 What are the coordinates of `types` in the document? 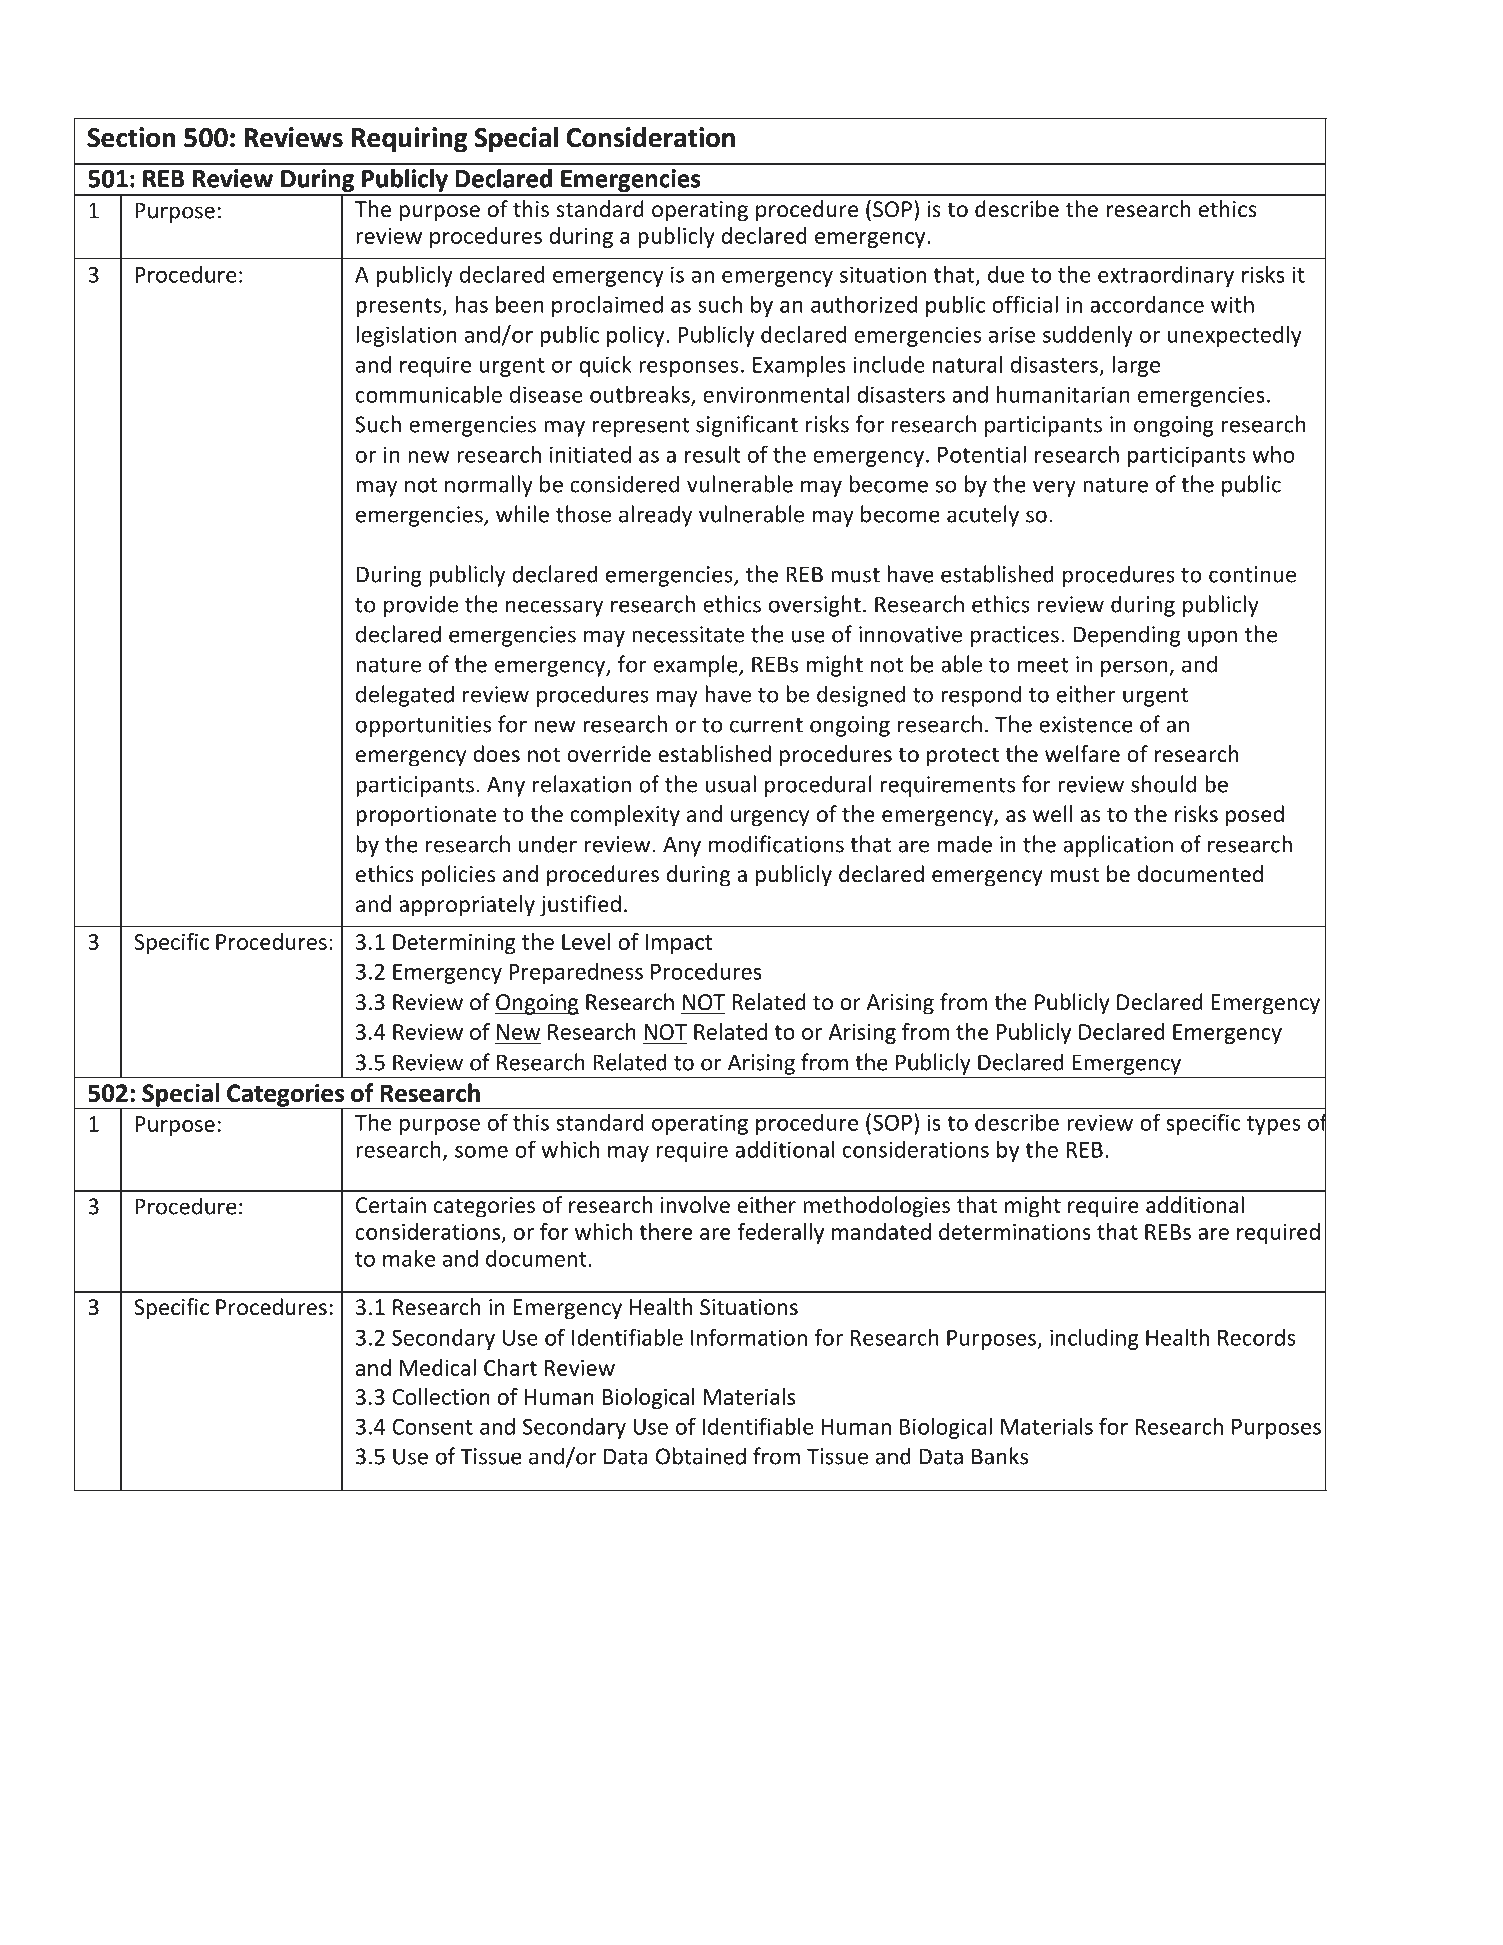 It's located at (1273, 1125).
